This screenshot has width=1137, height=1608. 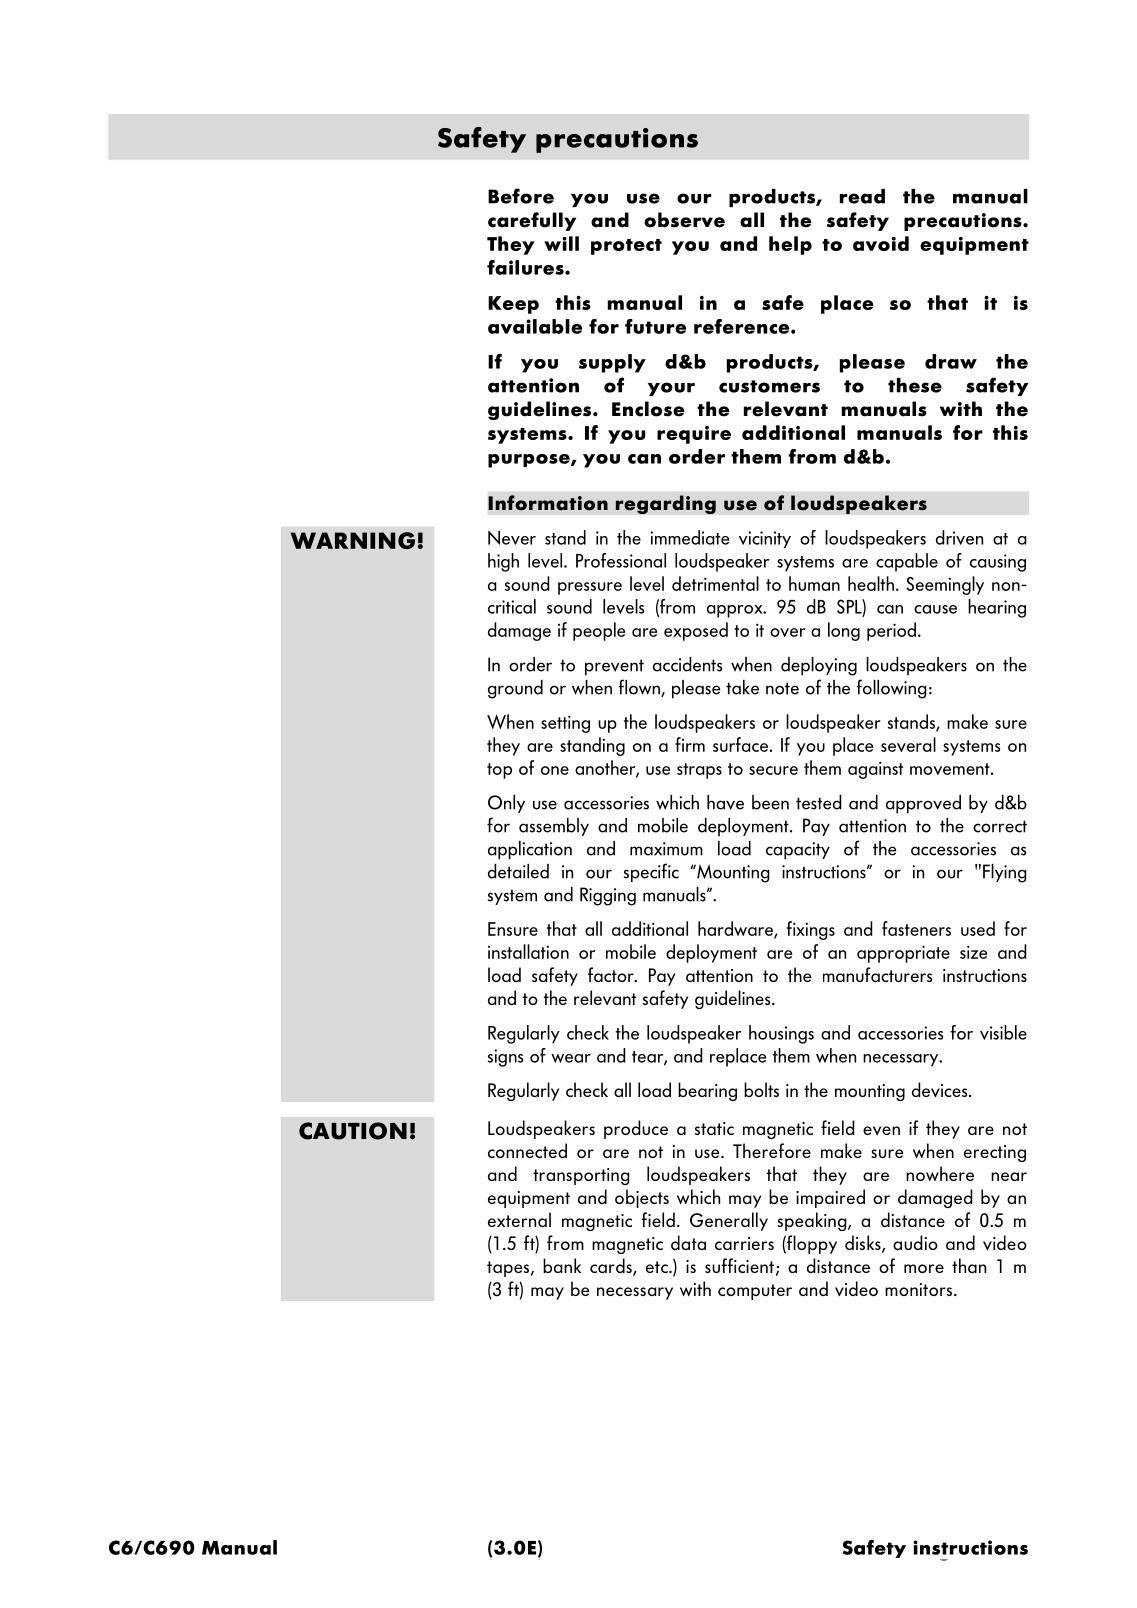 I want to click on avoid, so click(x=881, y=243).
